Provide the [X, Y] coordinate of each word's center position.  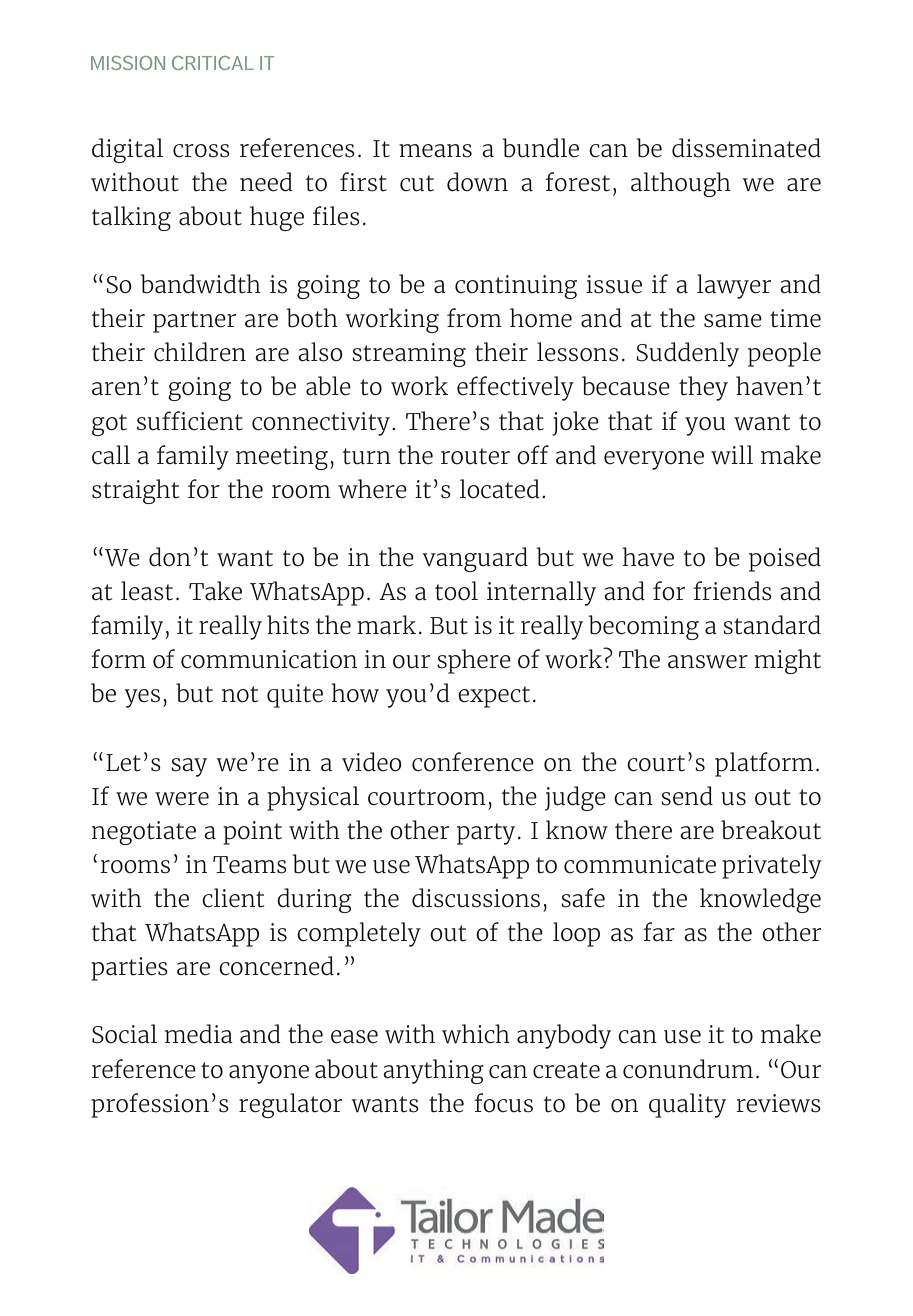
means [435, 151]
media [199, 1034]
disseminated [746, 148]
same [733, 321]
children [200, 352]
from [474, 318]
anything [433, 1071]
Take [215, 591]
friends [732, 591]
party [486, 834]
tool [456, 591]
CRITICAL [213, 63]
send [687, 796]
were [182, 799]
